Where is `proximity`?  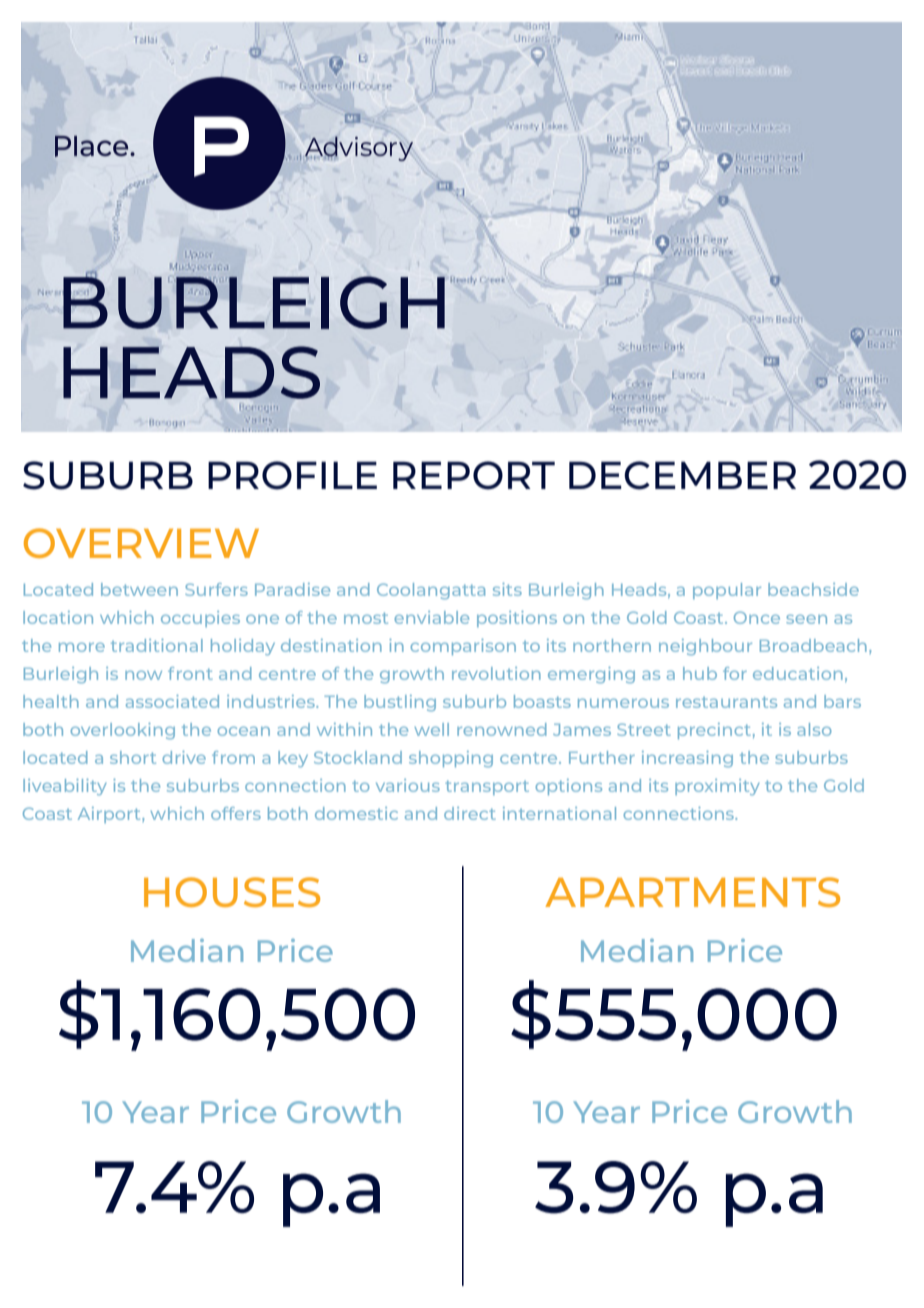
proximity is located at coordinates (717, 787).
